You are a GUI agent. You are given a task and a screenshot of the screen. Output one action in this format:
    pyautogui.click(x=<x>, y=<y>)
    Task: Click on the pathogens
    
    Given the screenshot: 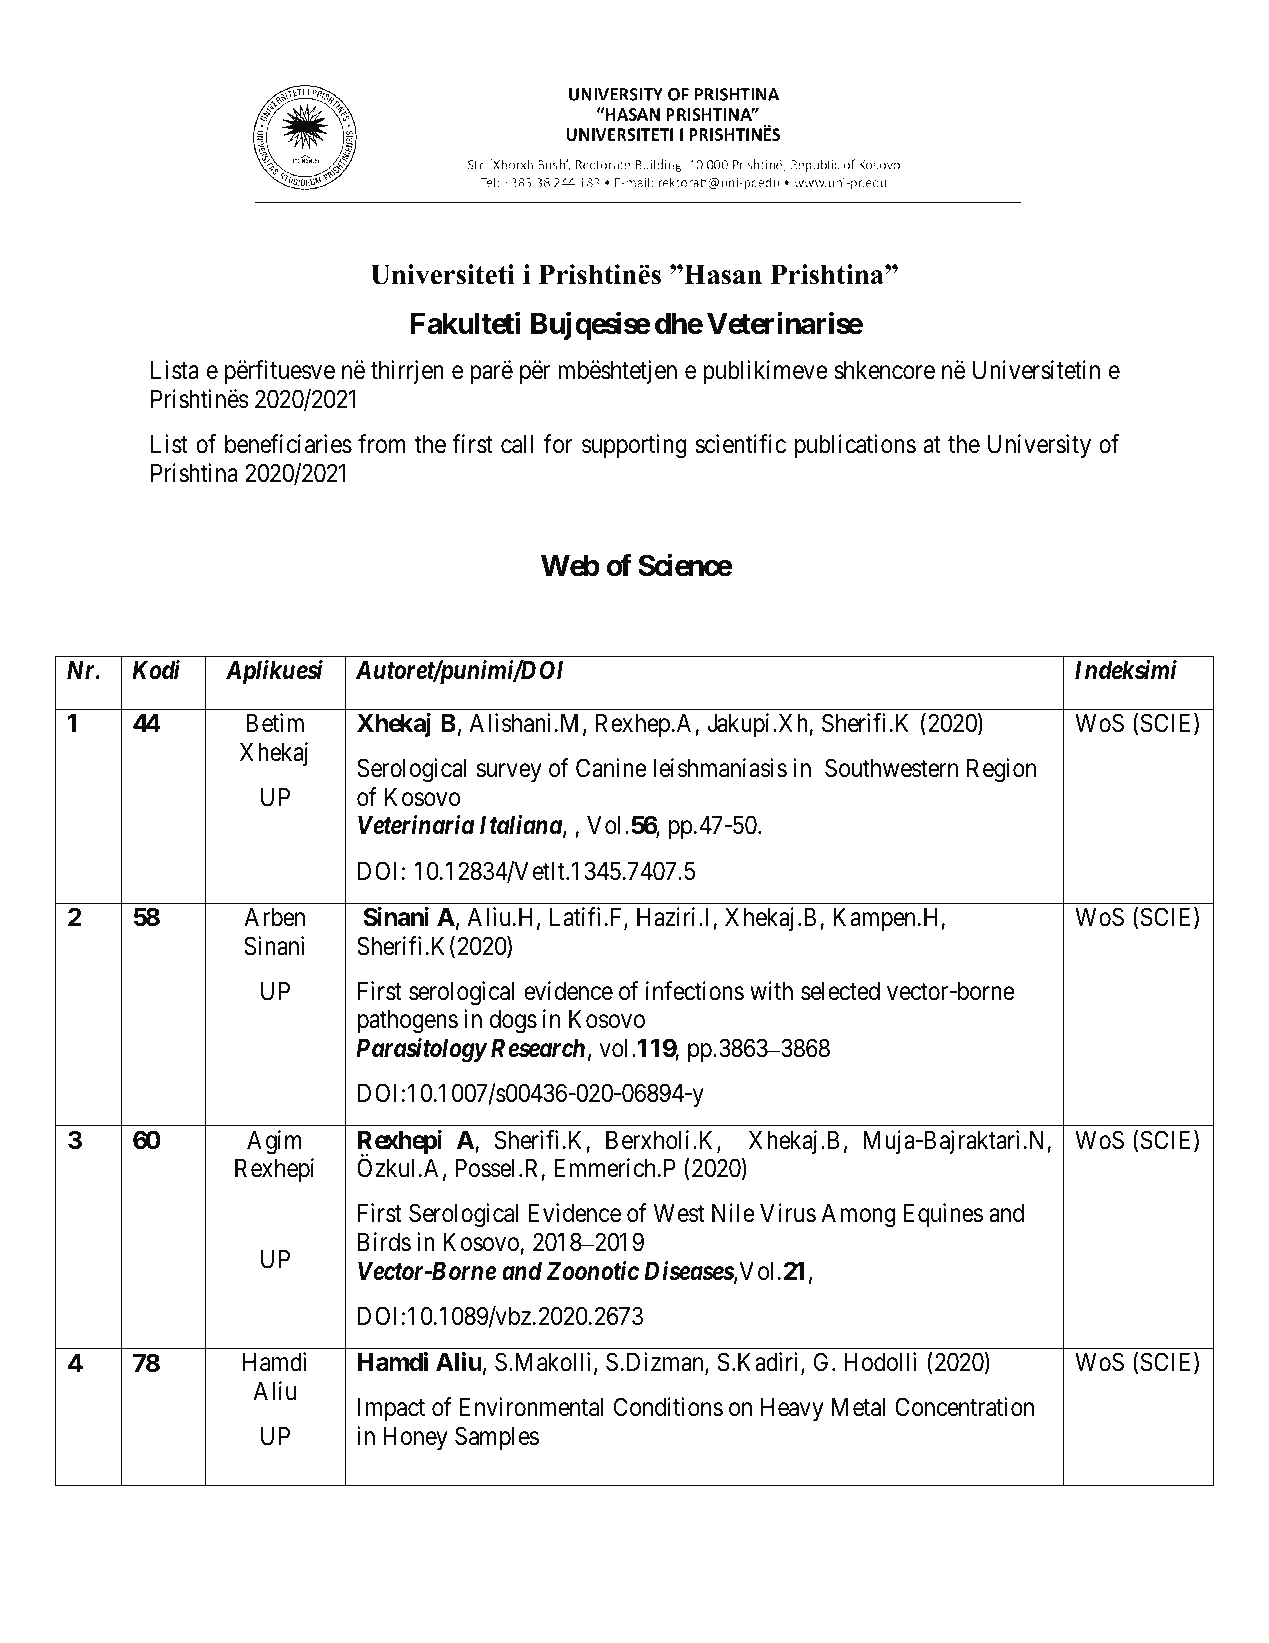 What is the action you would take?
    pyautogui.click(x=408, y=1022)
